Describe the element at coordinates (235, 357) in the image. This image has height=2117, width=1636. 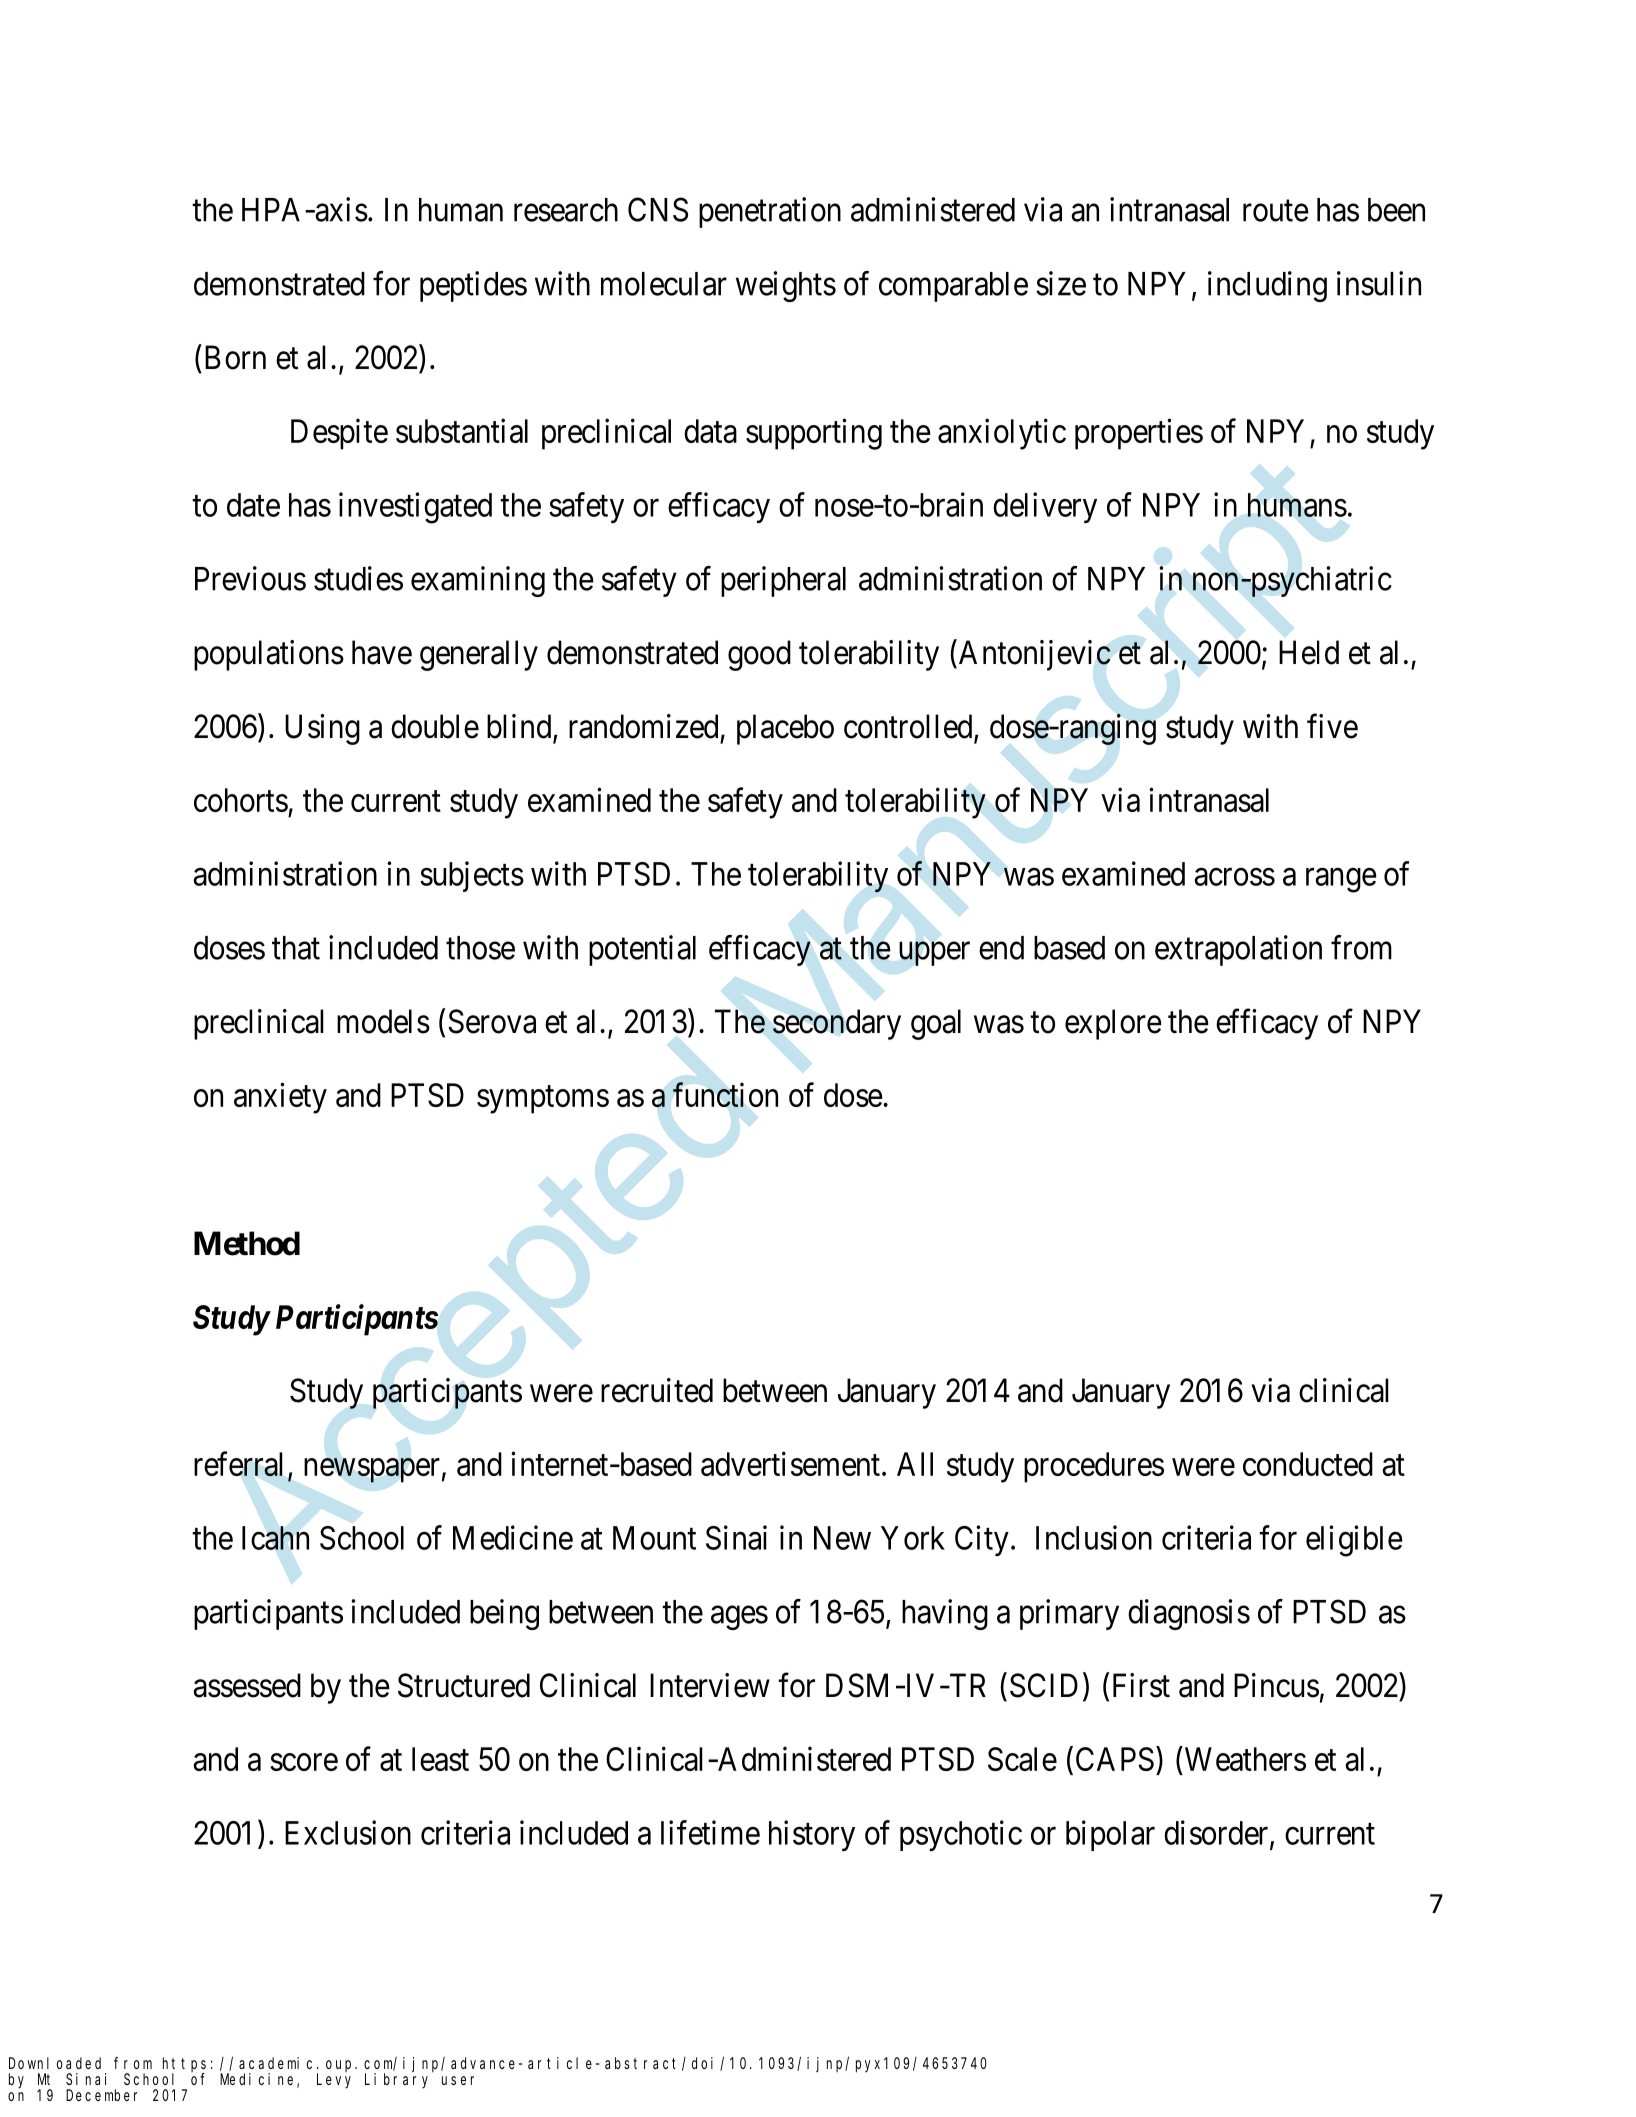
I see `Born` at that location.
